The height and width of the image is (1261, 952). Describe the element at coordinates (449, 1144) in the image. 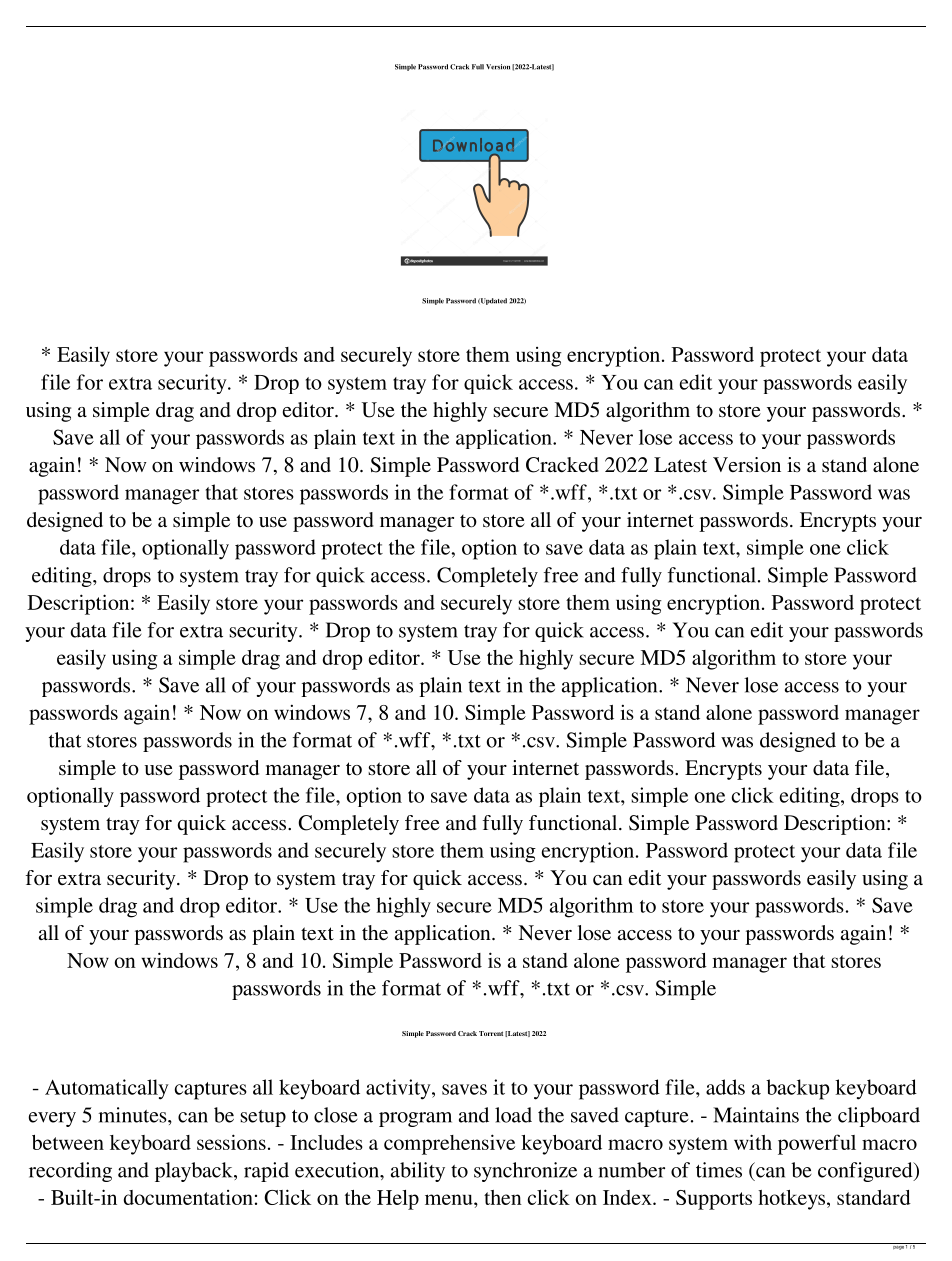

I see `comprehensive` at that location.
